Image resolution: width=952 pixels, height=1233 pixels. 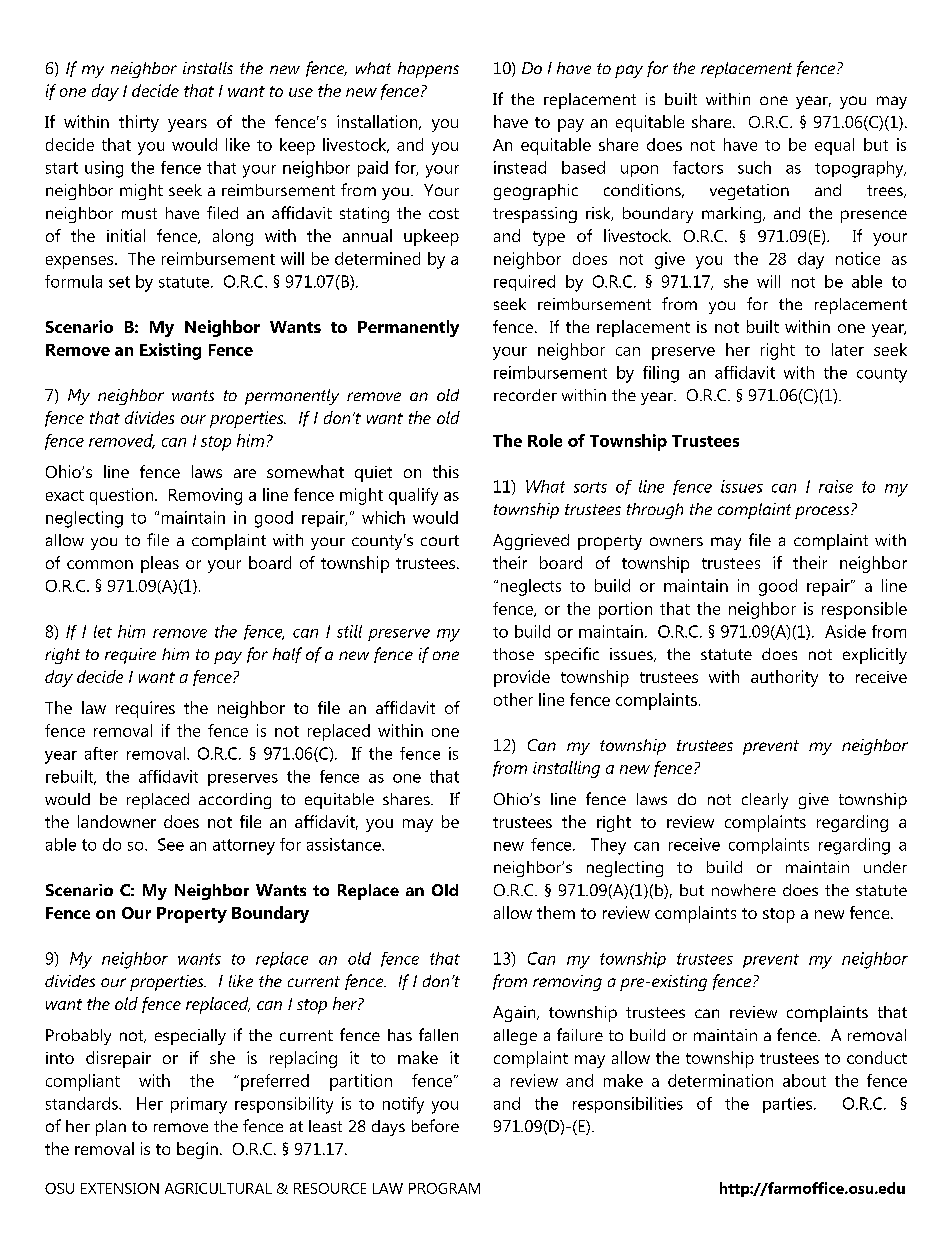 I want to click on PROGRAM, so click(x=444, y=1188).
